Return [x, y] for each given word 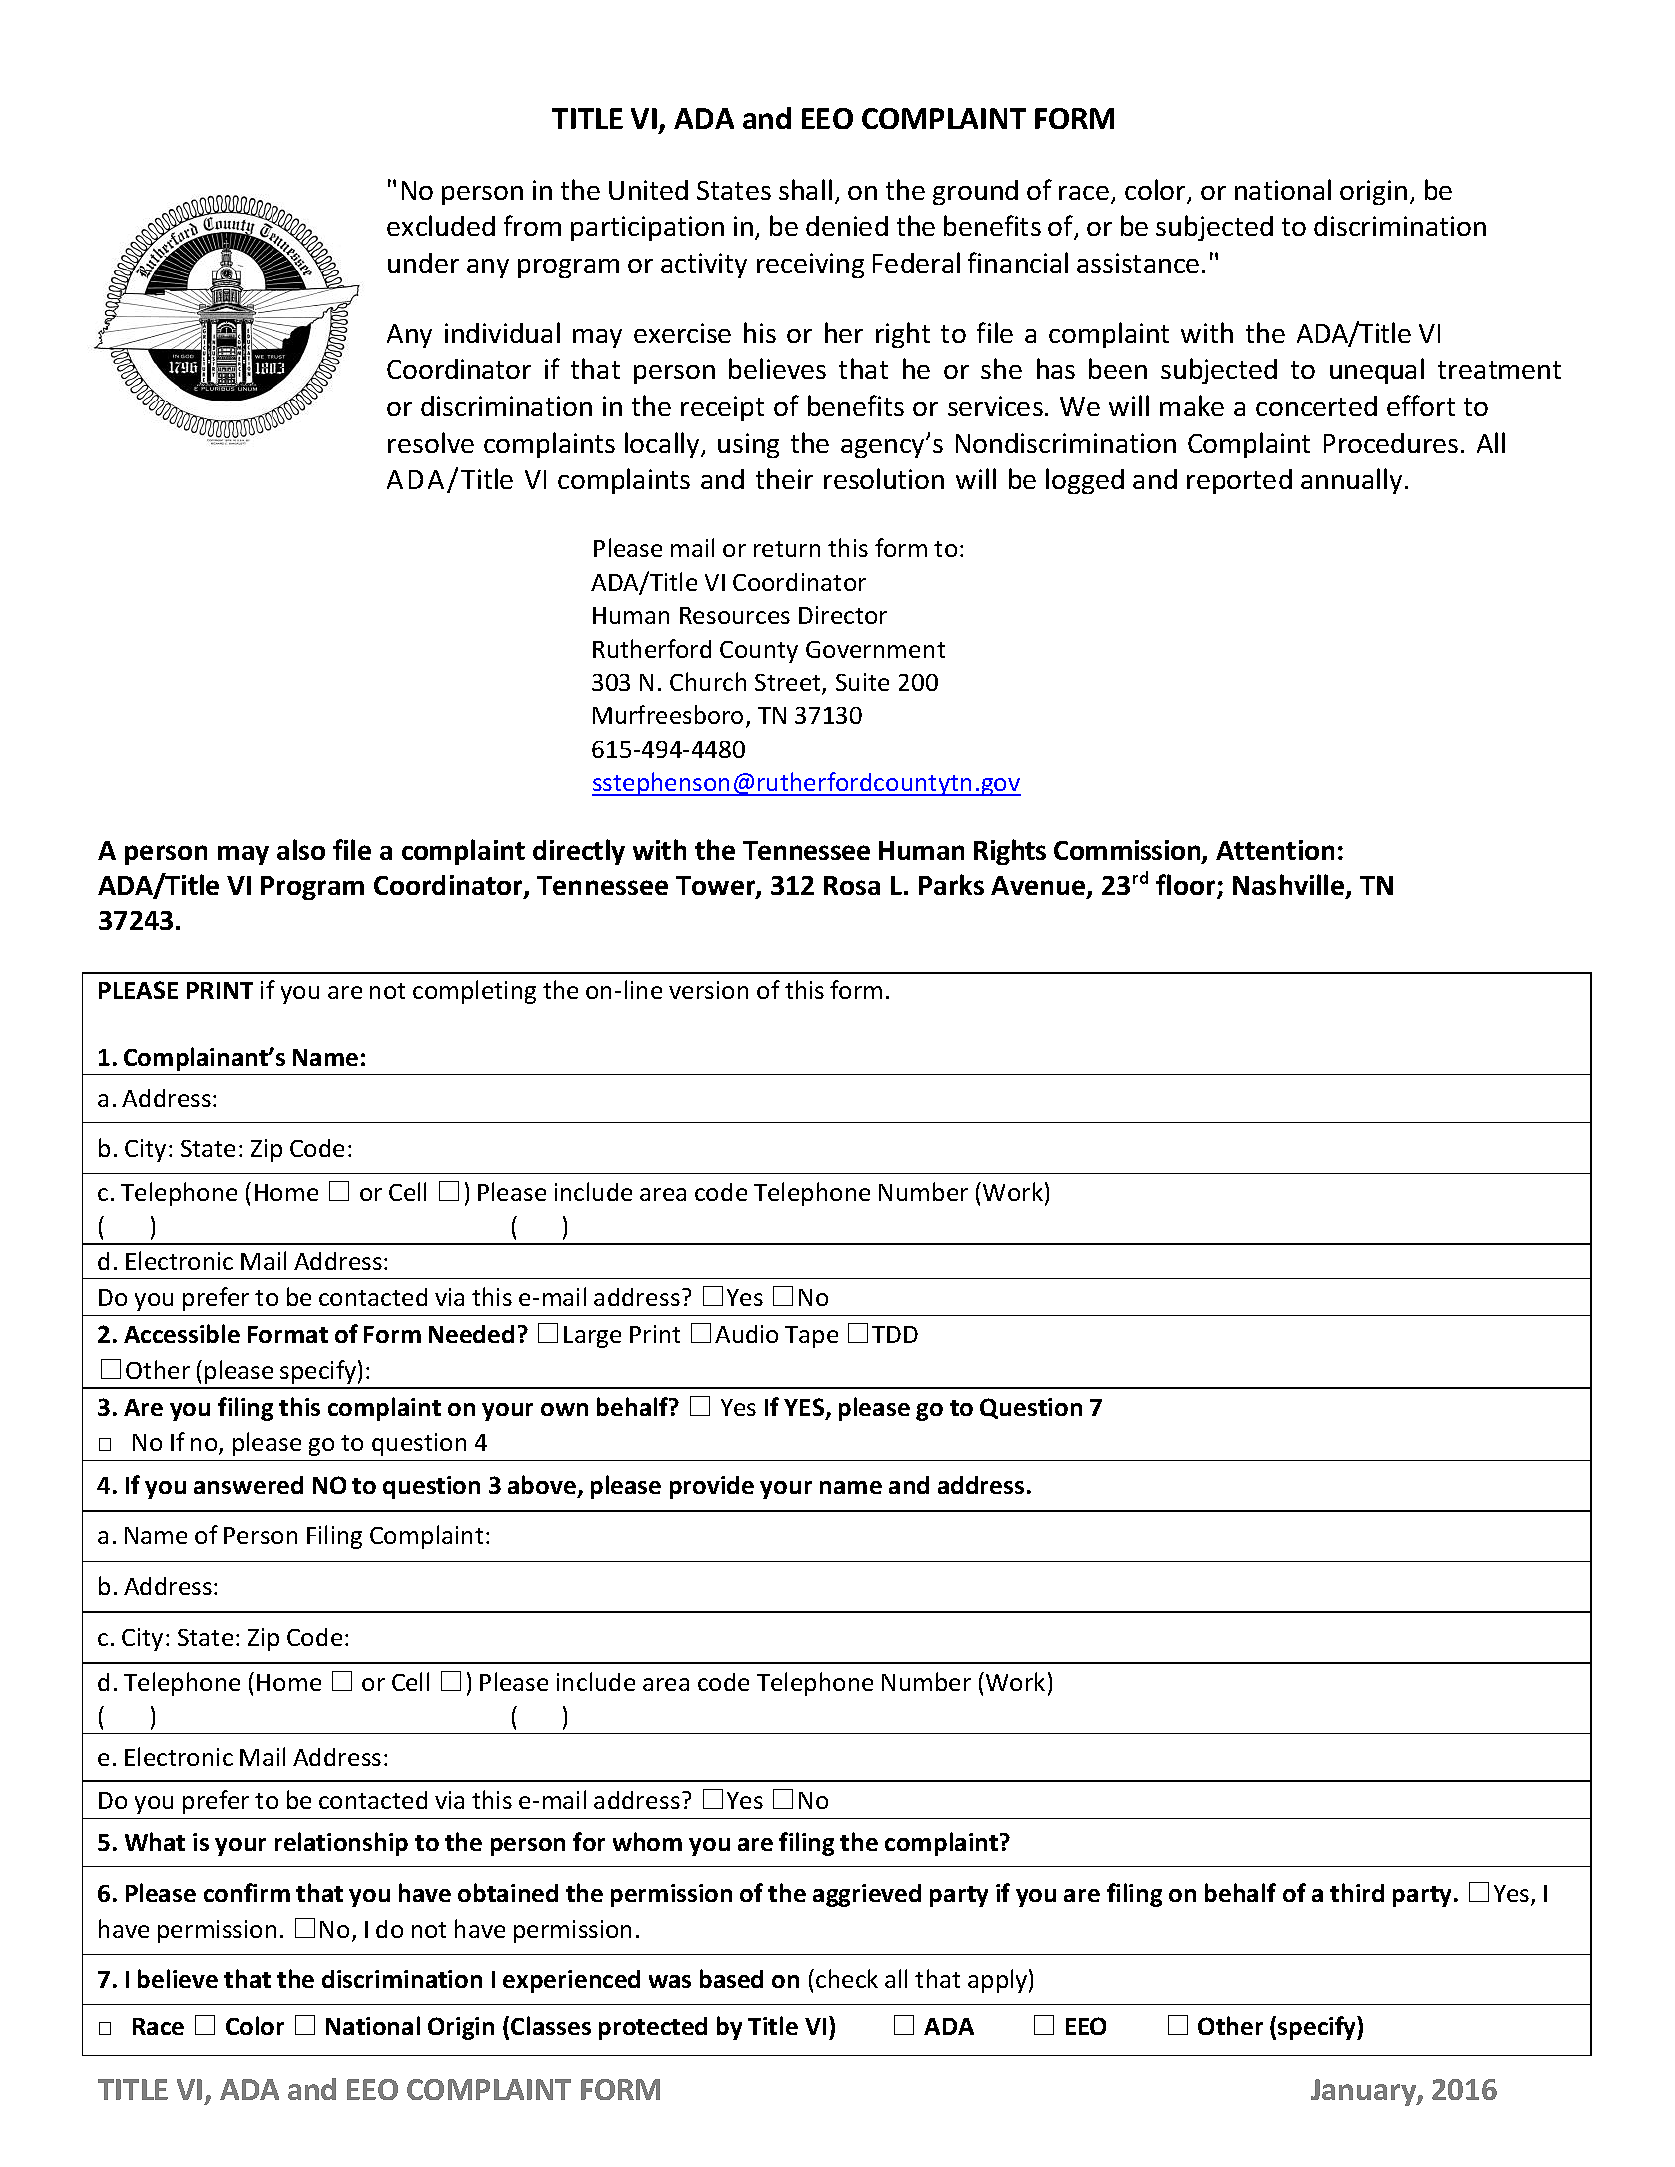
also [301, 849]
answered [248, 1485]
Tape [811, 1337]
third [1357, 1892]
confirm [247, 1892]
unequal [1377, 371]
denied [847, 226]
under [423, 263]
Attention [1275, 850]
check [847, 1978]
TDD [895, 1334]
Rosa [852, 885]
